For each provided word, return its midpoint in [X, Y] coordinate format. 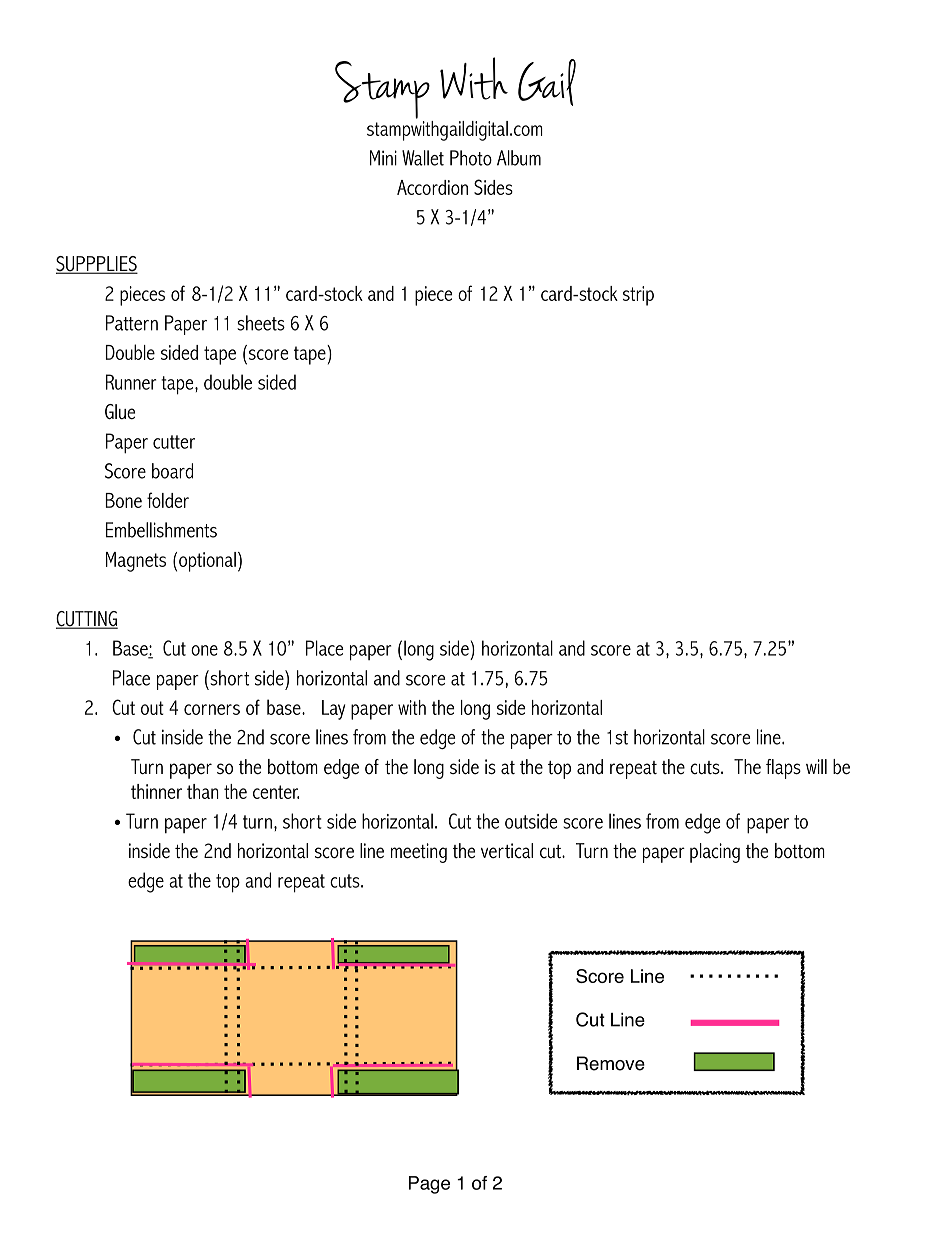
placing [715, 853]
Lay [333, 710]
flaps [783, 769]
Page [429, 1185]
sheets [261, 323]
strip [638, 296]
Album [519, 158]
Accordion [432, 187]
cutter [174, 442]
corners [212, 709]
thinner [156, 791]
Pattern [132, 323]
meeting [419, 853]
